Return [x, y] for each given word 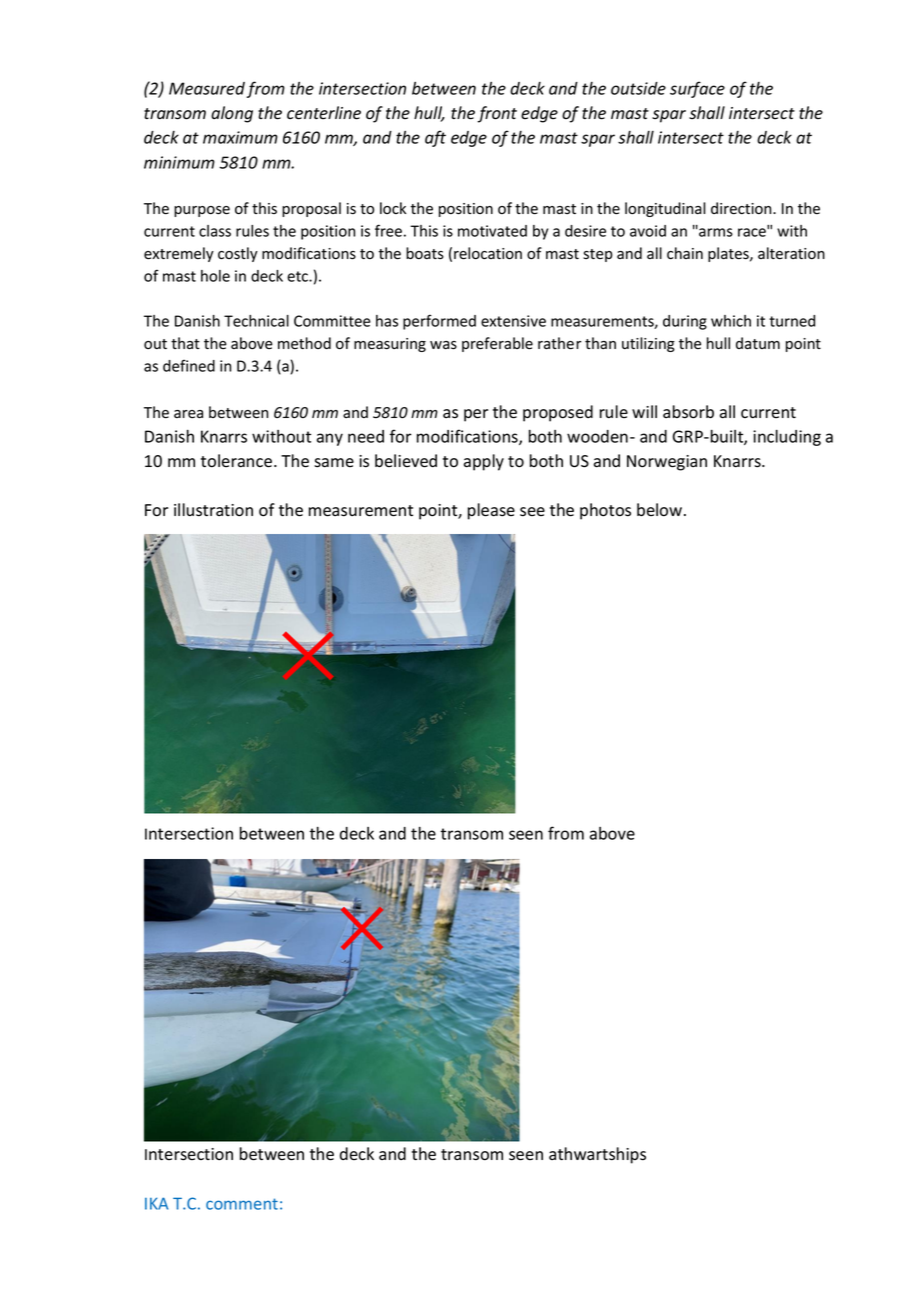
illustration [213, 510]
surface [697, 89]
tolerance [238, 461]
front [497, 114]
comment [242, 1204]
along [232, 114]
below [661, 510]
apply [484, 462]
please [491, 511]
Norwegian [667, 463]
